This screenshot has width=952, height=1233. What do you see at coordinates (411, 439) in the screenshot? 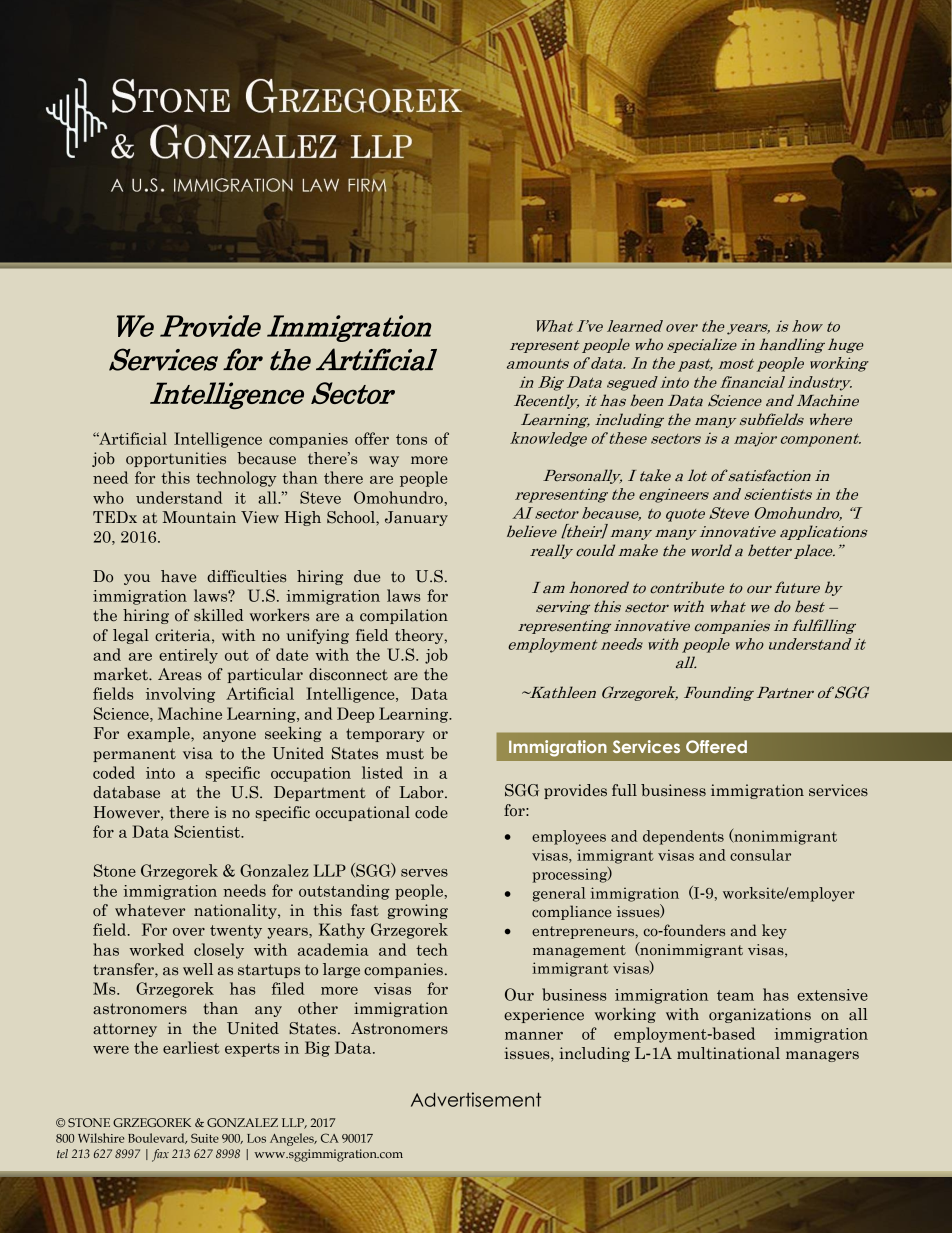
I see `tons` at bounding box center [411, 439].
